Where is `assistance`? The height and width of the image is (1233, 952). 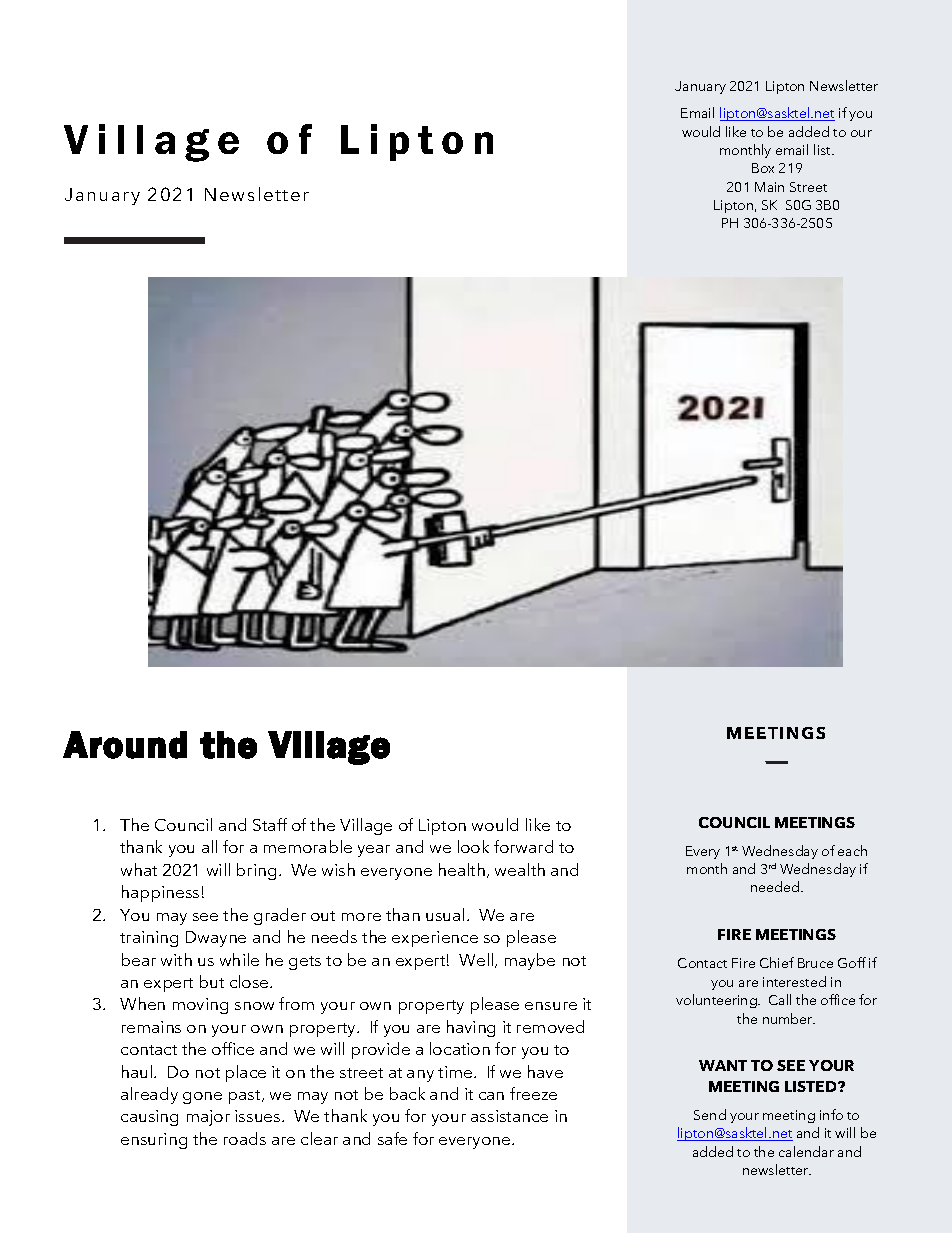
assistance is located at coordinates (509, 1116).
